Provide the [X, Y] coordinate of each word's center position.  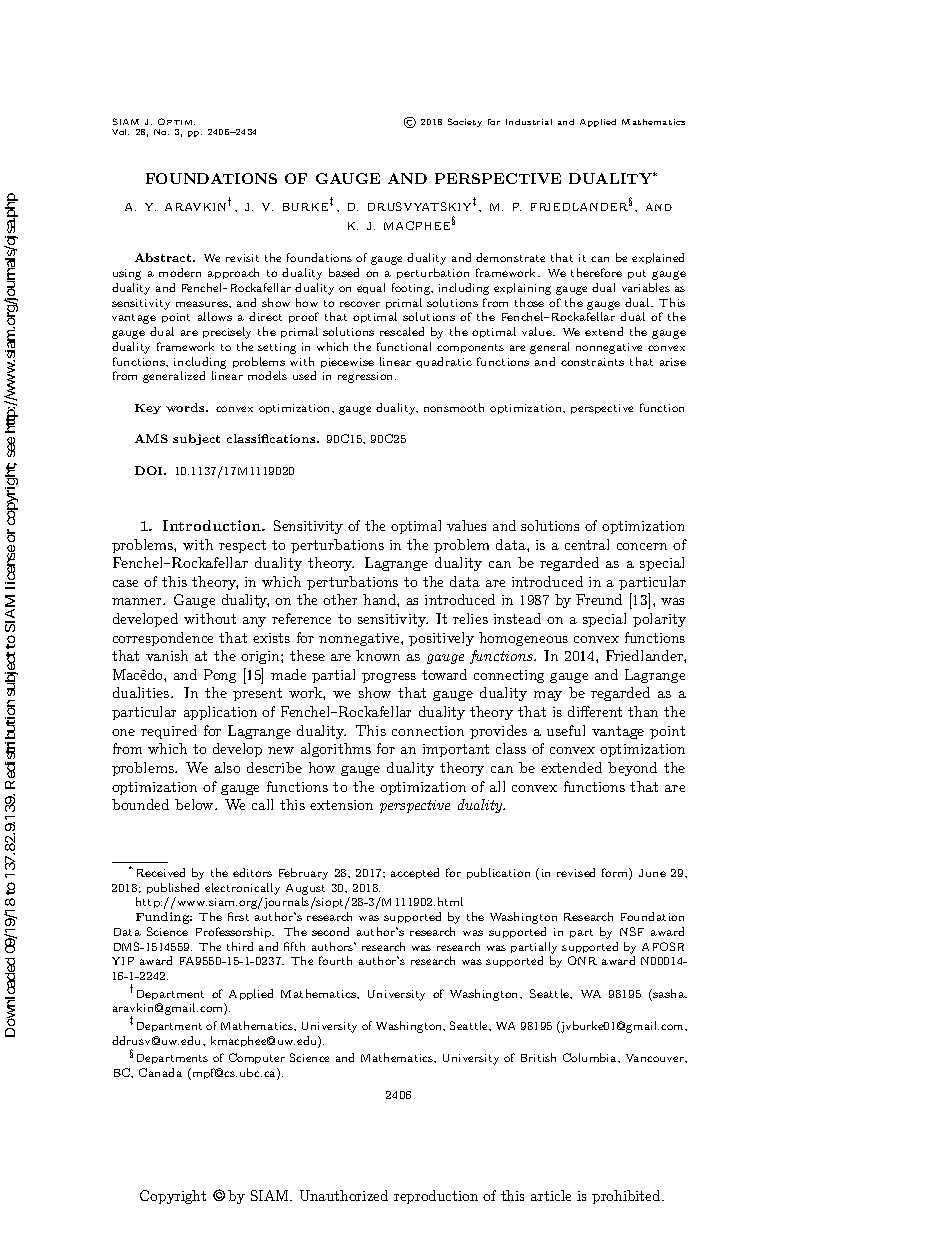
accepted [415, 873]
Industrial [529, 122]
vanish [167, 655]
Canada [160, 1072]
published [173, 888]
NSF [632, 931]
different [595, 711]
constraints [592, 362]
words [186, 407]
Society [465, 122]
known [378, 655]
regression [367, 377]
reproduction [436, 1197]
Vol [120, 132]
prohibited [627, 1197]
